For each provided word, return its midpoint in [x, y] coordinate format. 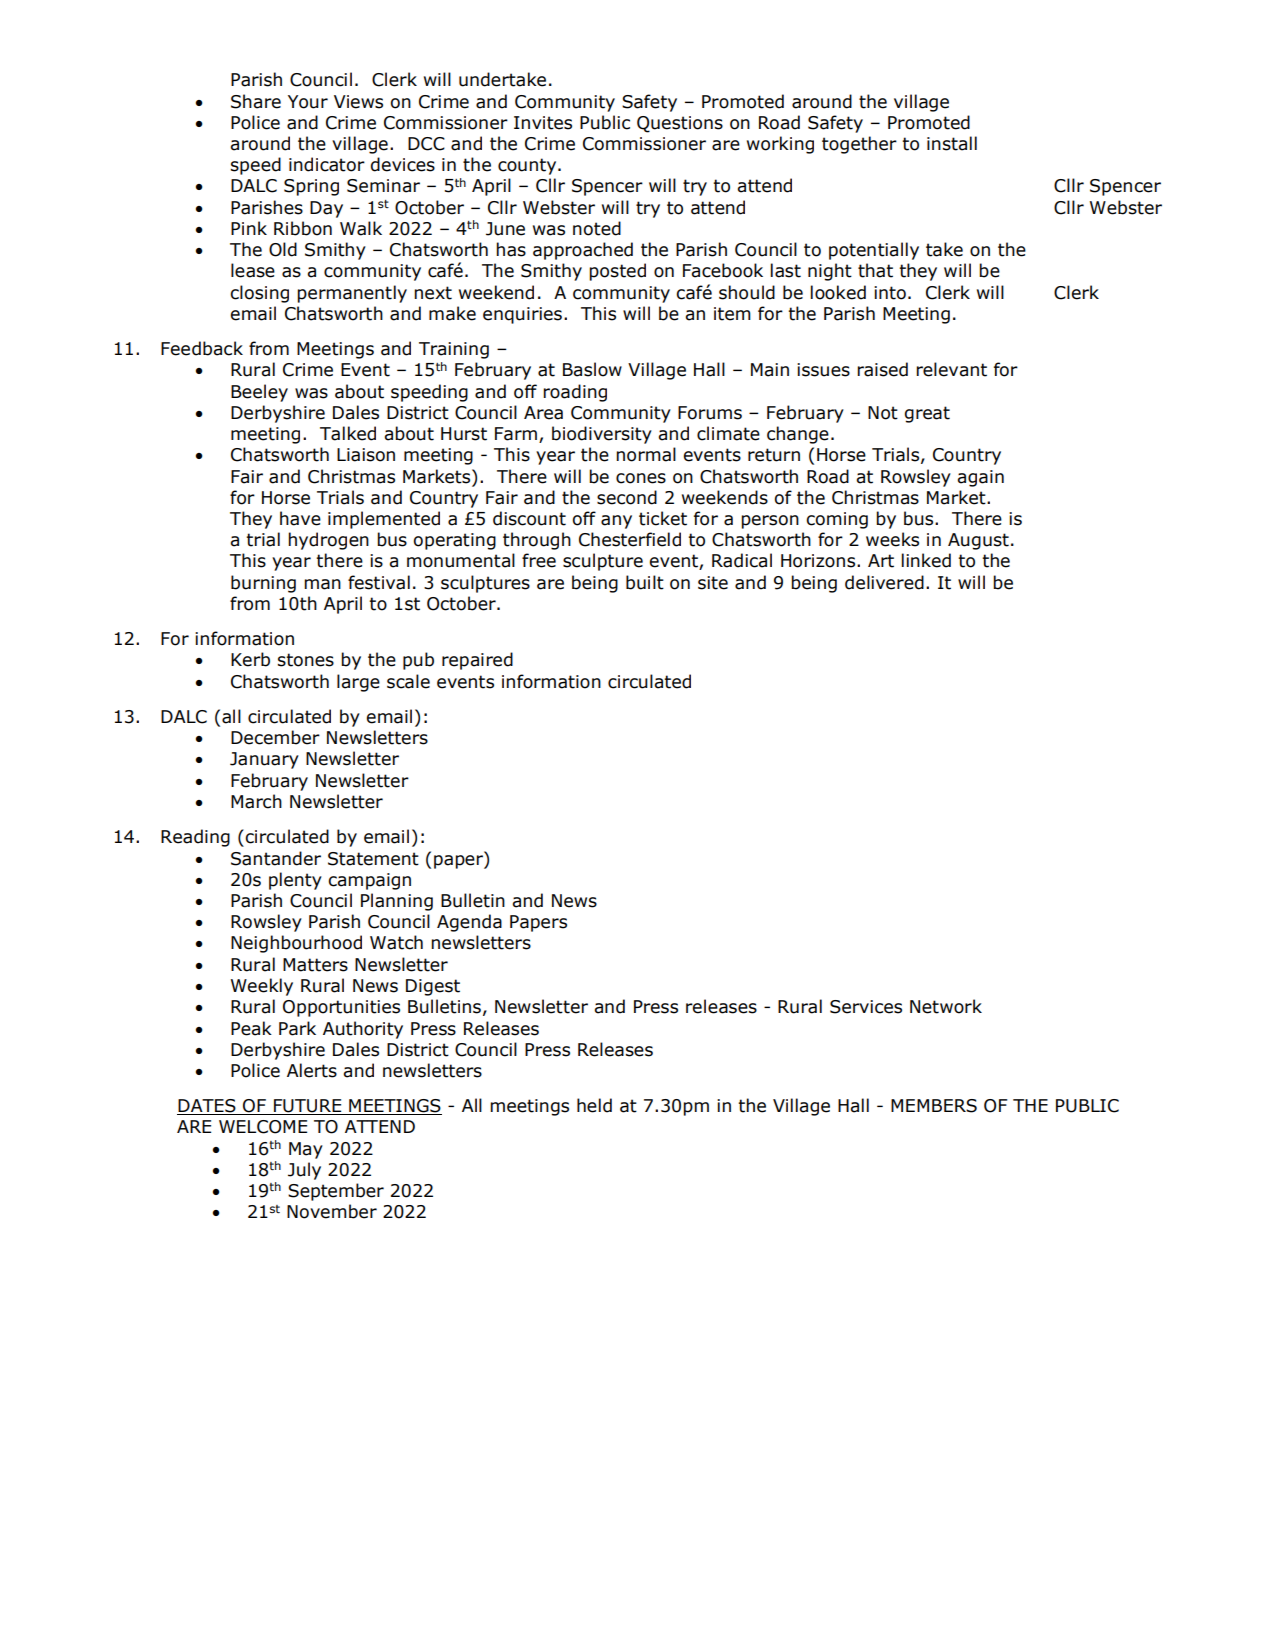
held [594, 1105]
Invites [543, 123]
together [859, 145]
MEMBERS [934, 1106]
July [304, 1171]
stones [306, 660]
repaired [477, 661]
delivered [884, 582]
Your [308, 102]
